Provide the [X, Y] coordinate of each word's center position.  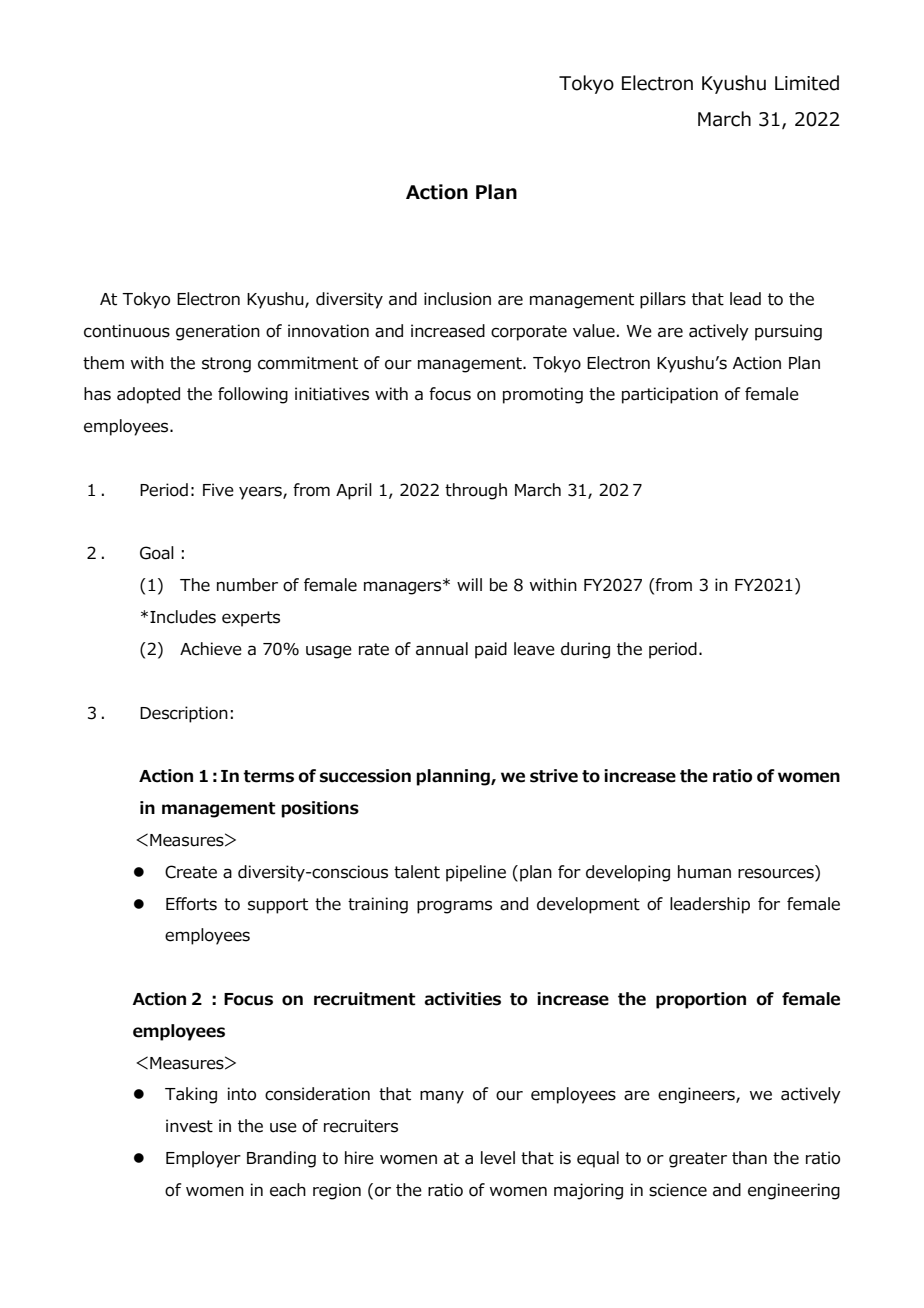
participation [670, 395]
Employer [203, 1159]
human [704, 872]
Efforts [191, 904]
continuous [127, 331]
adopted [148, 395]
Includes [183, 617]
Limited [807, 83]
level [498, 1158]
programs [454, 907]
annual [442, 649]
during [585, 650]
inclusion [457, 299]
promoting [543, 395]
